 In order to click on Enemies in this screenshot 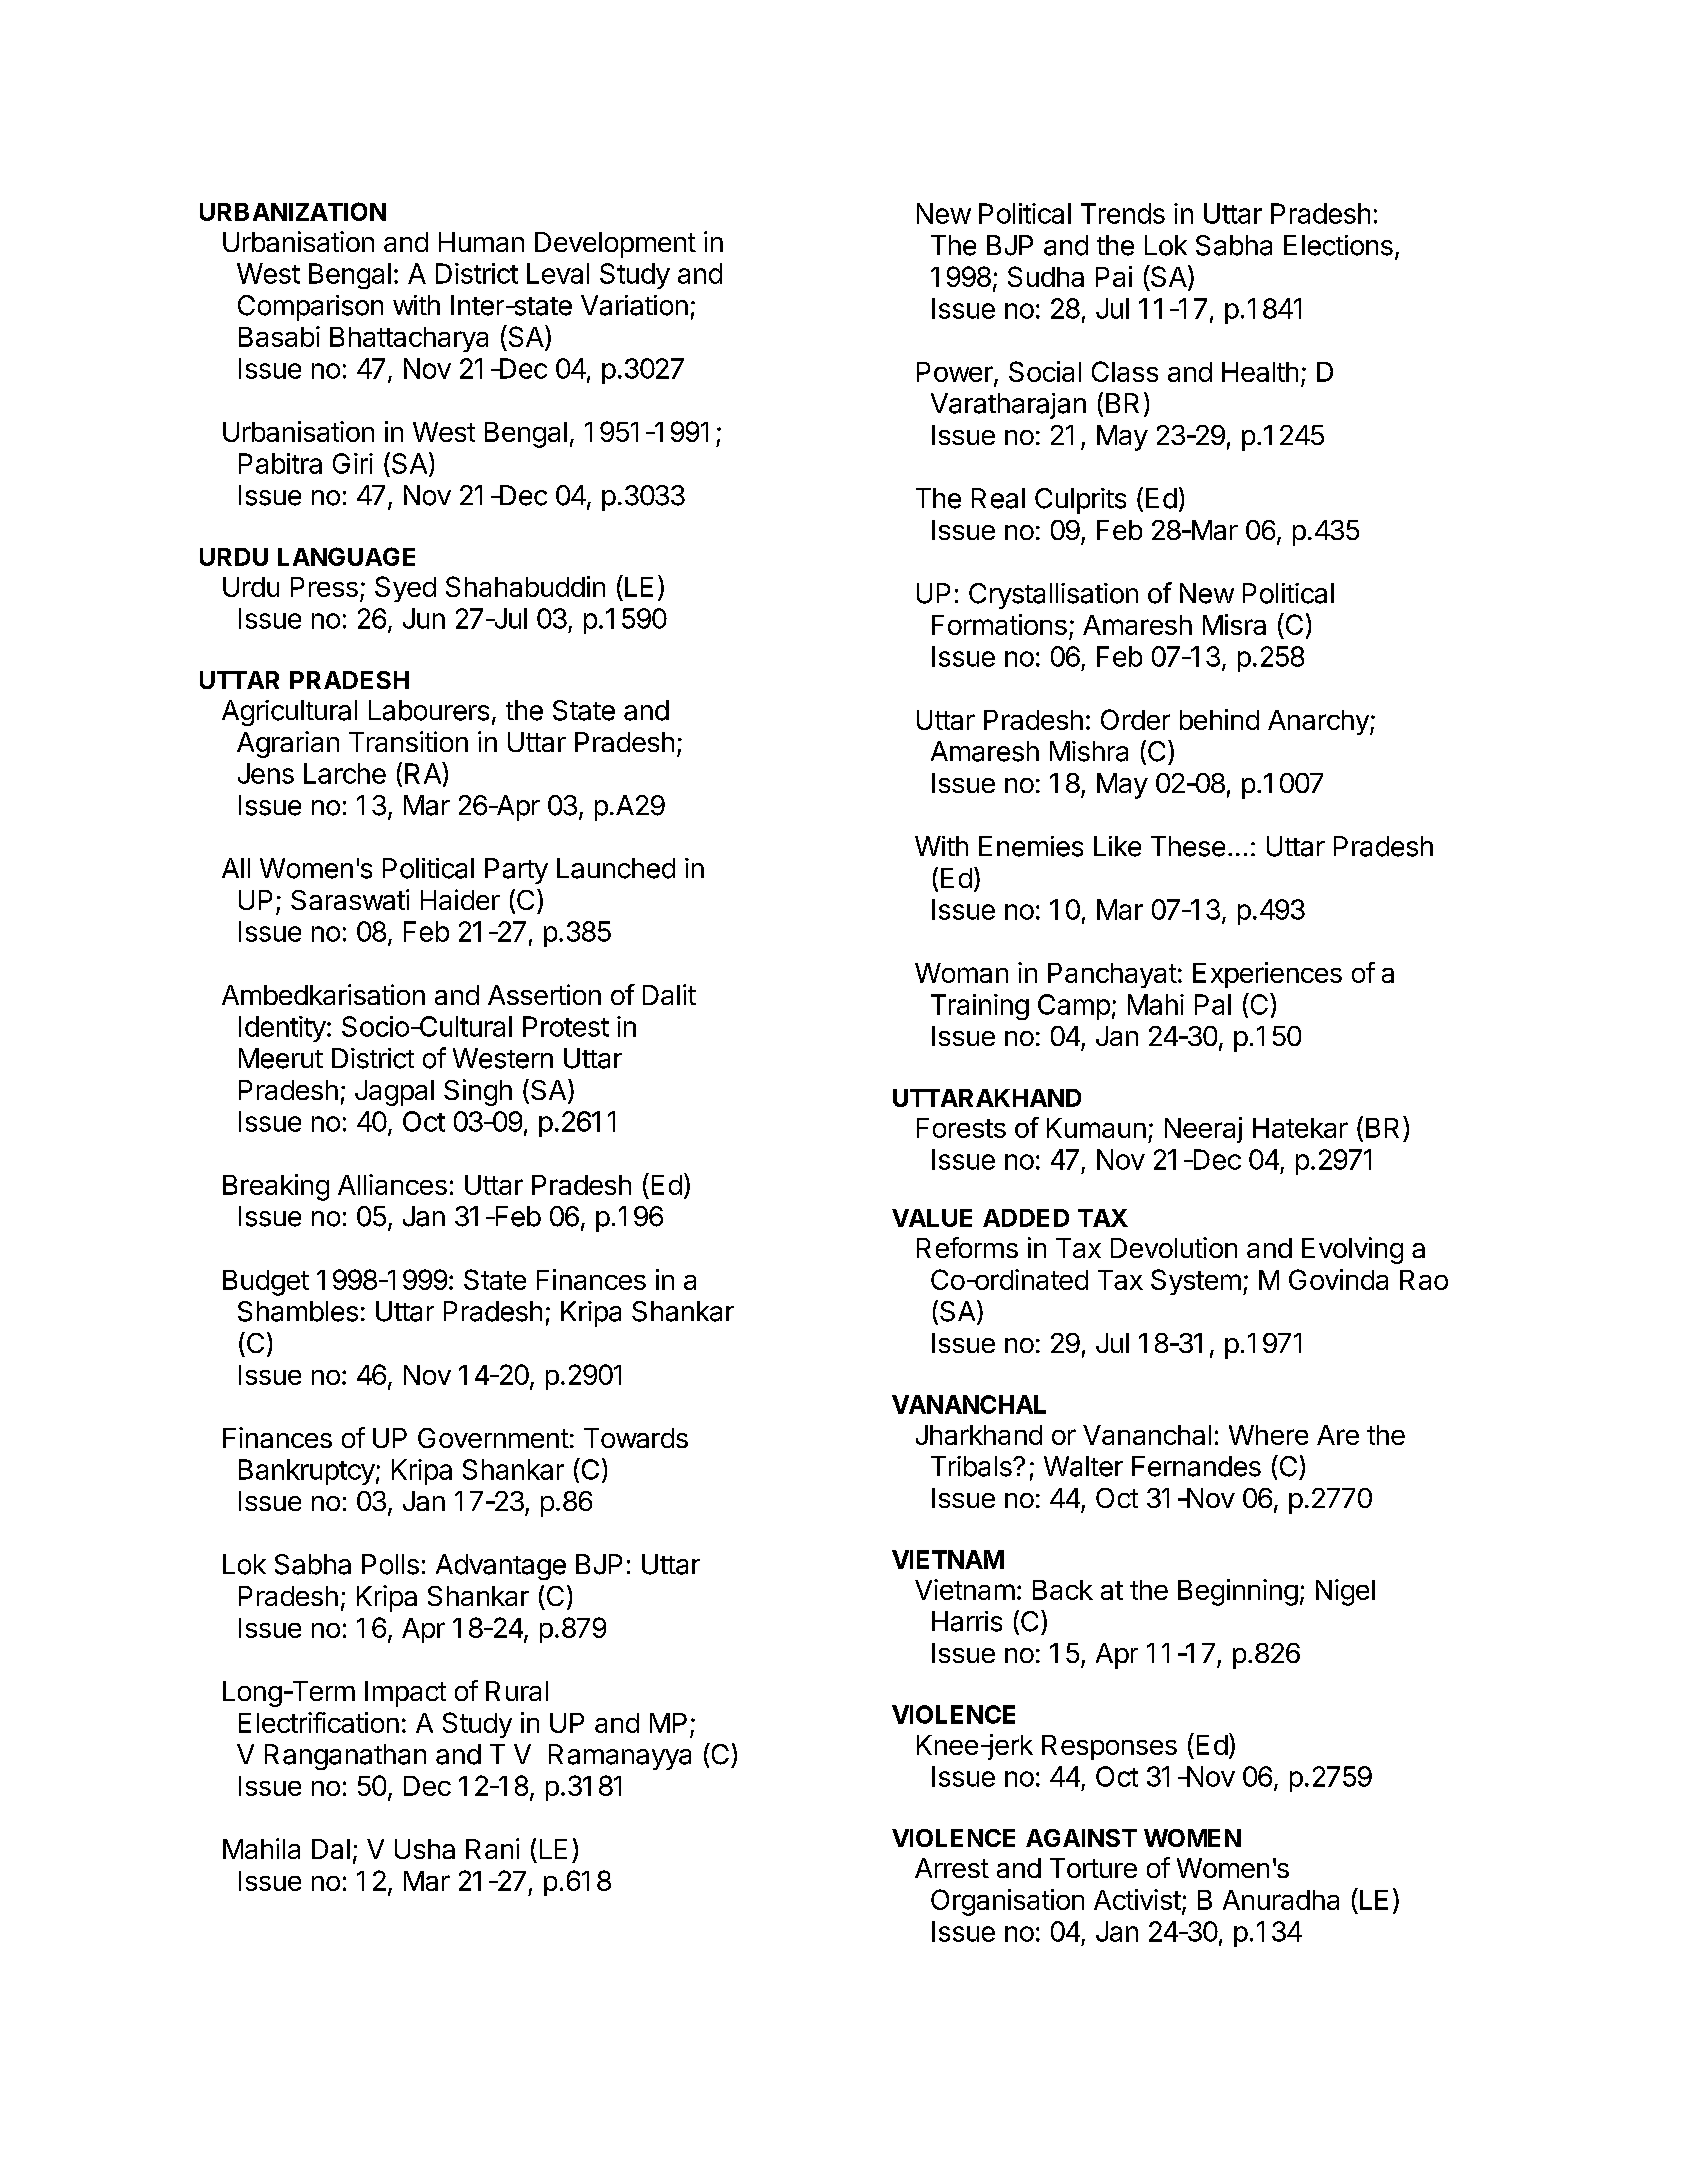, I will do `click(1031, 846)`.
